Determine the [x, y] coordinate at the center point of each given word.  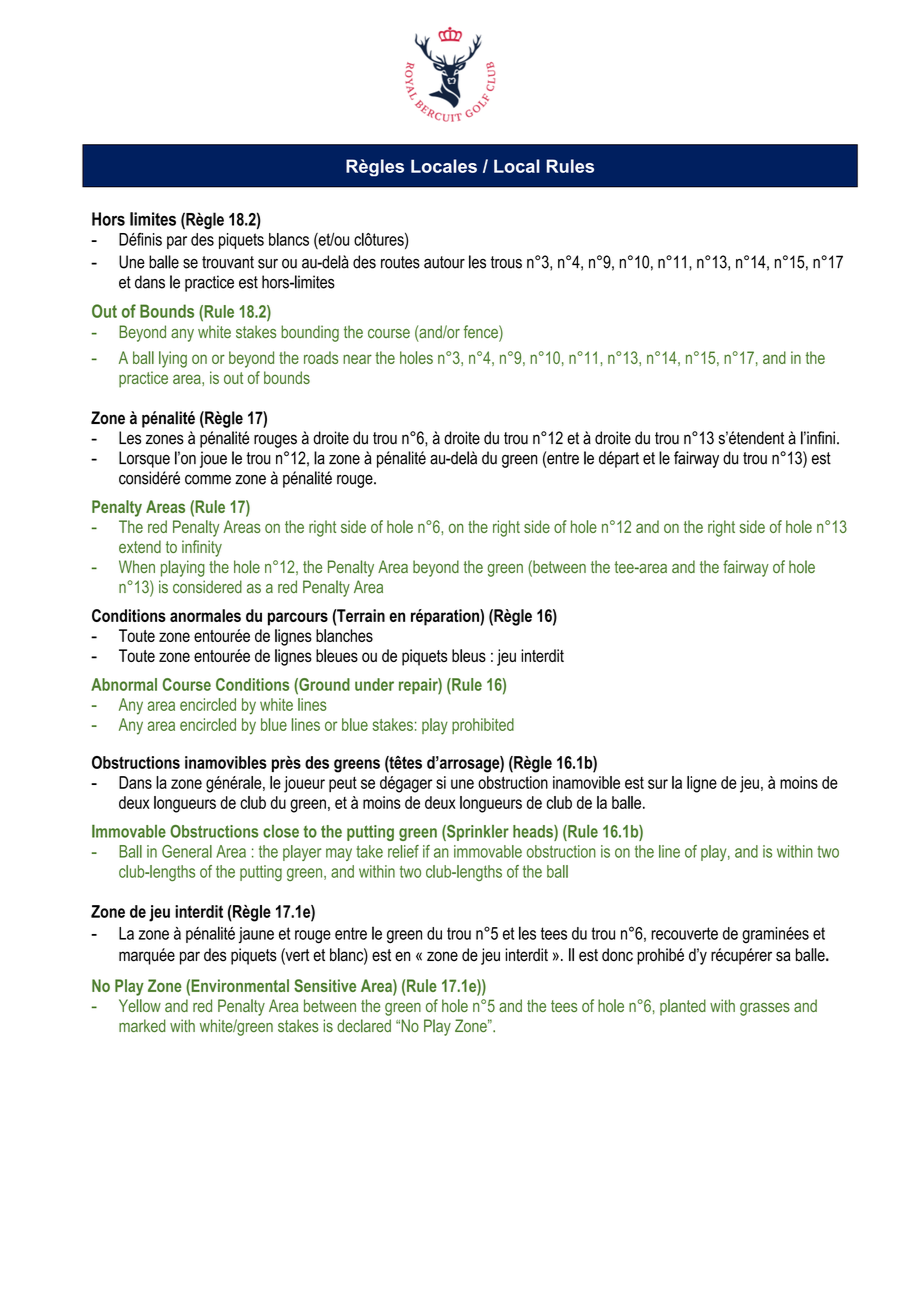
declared [364, 1025]
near [357, 359]
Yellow [140, 1005]
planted [683, 1007]
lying [173, 359]
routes [400, 262]
